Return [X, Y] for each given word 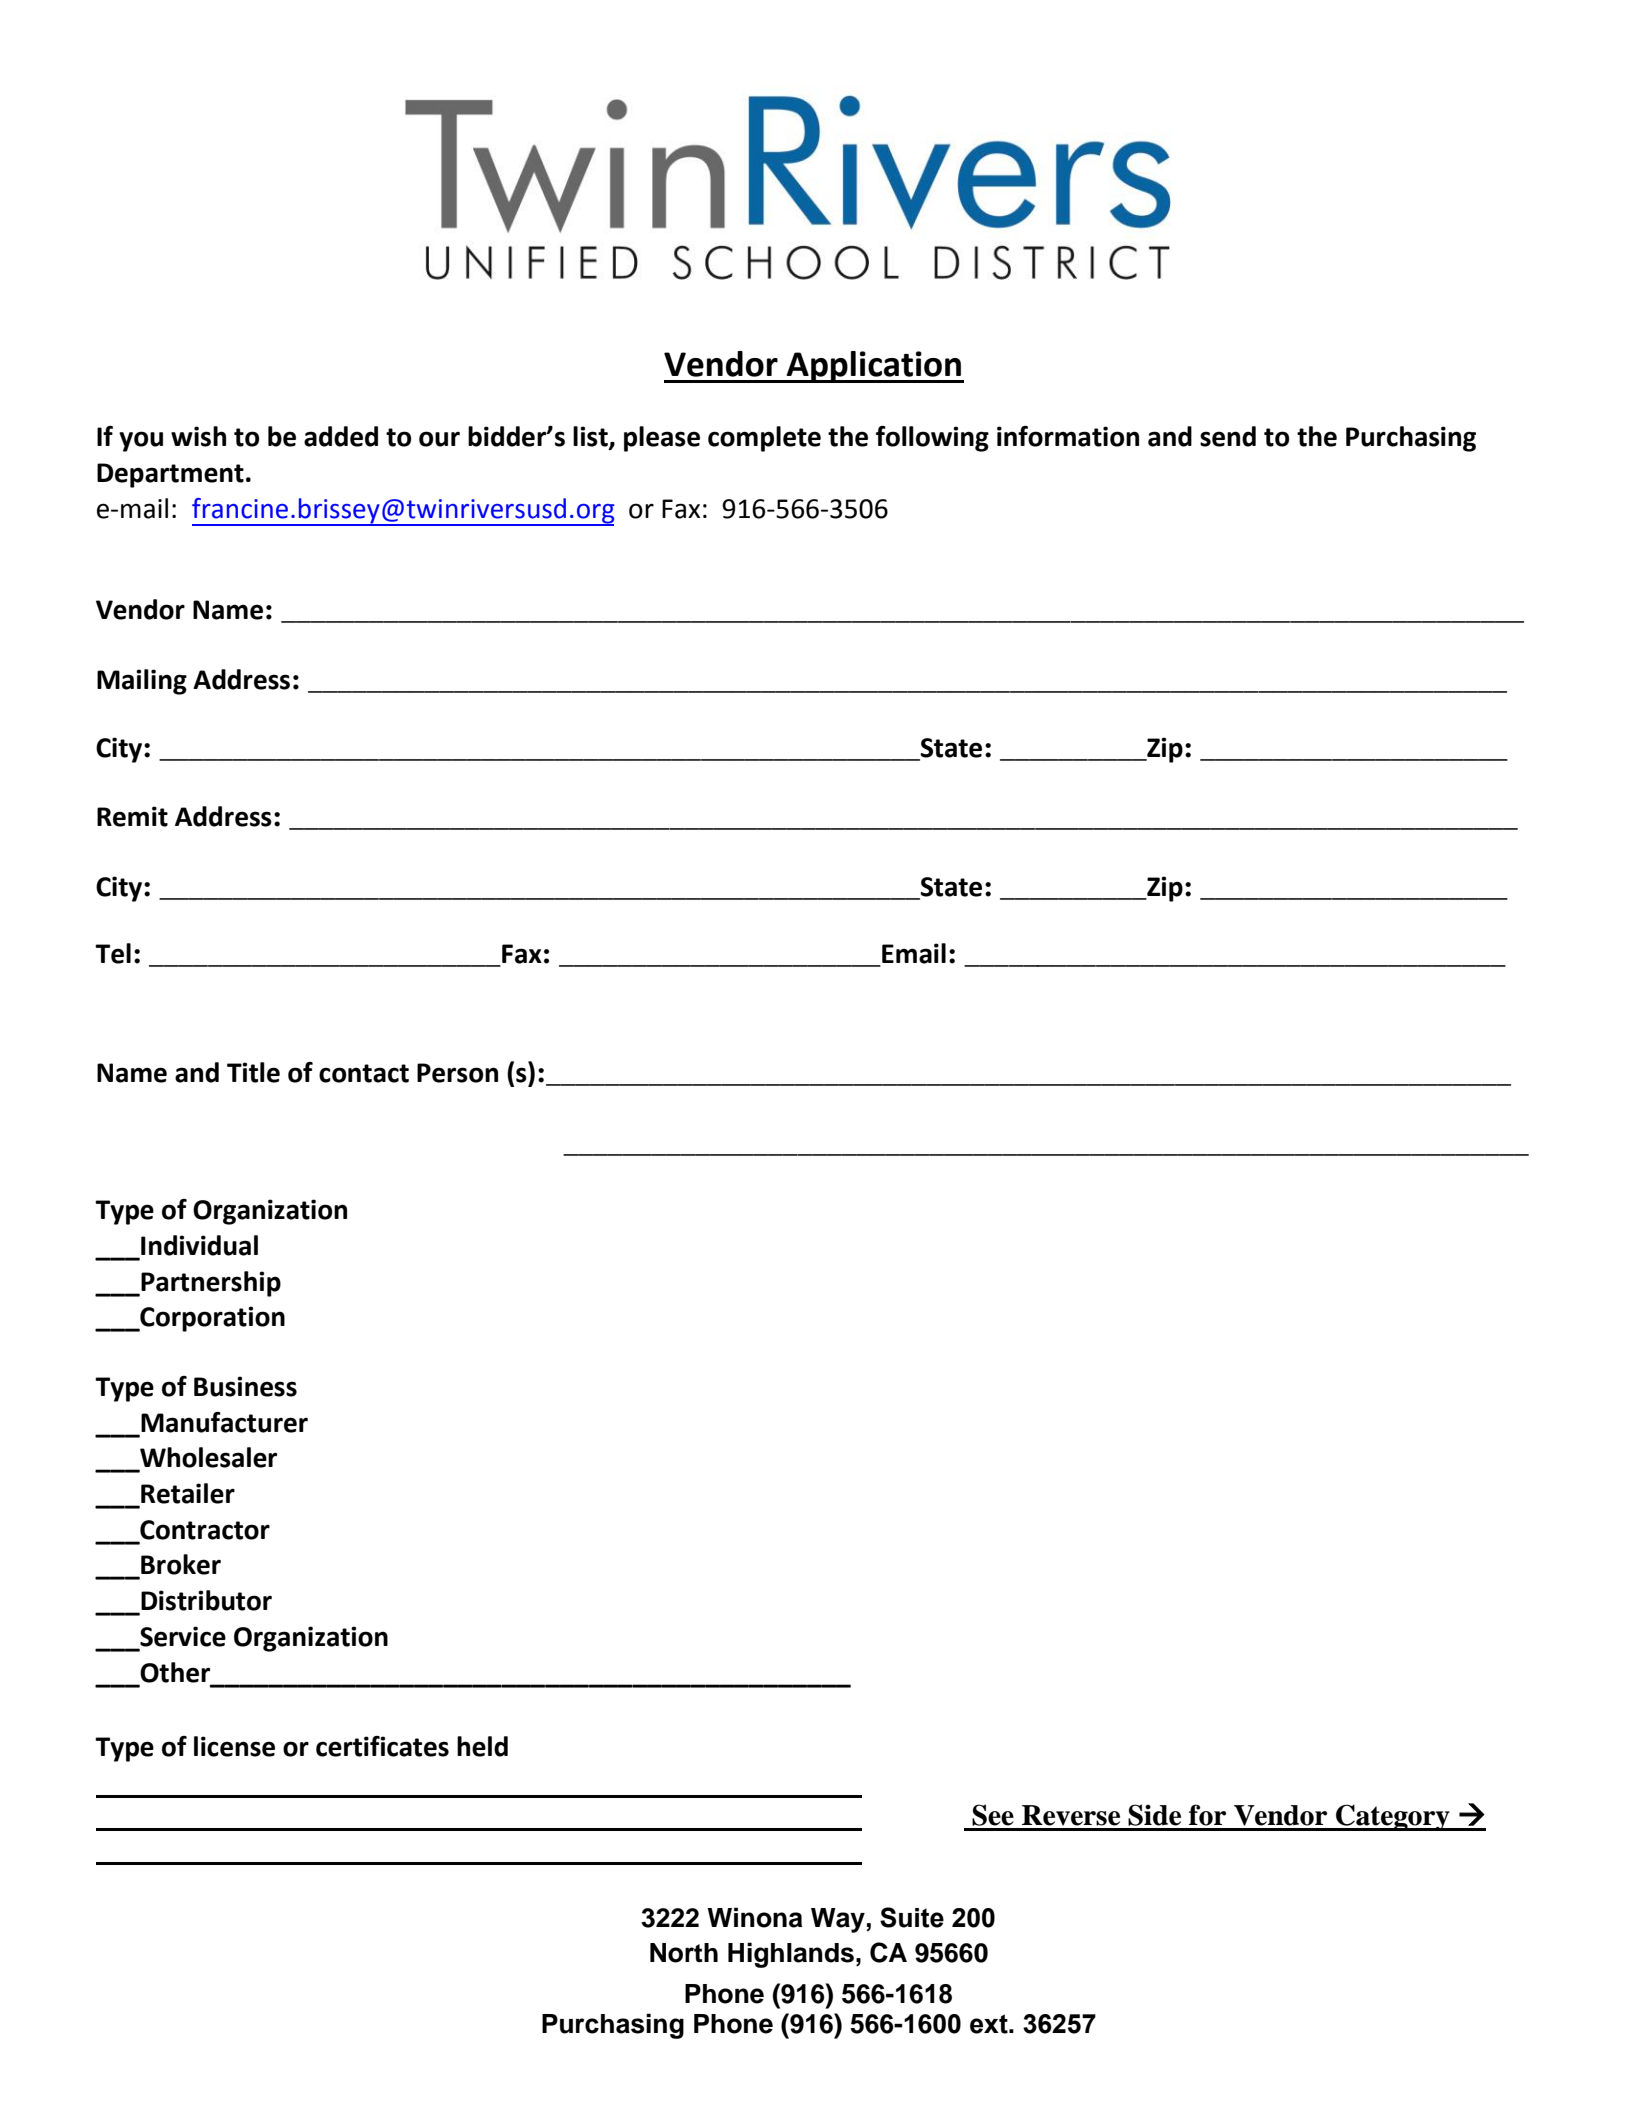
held [482, 1746]
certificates [382, 1746]
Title [253, 1072]
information [1068, 436]
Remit [132, 816]
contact [364, 1073]
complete [764, 439]
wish [198, 436]
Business [245, 1386]
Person [457, 1073]
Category [1393, 1817]
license [234, 1746]
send [1228, 436]
